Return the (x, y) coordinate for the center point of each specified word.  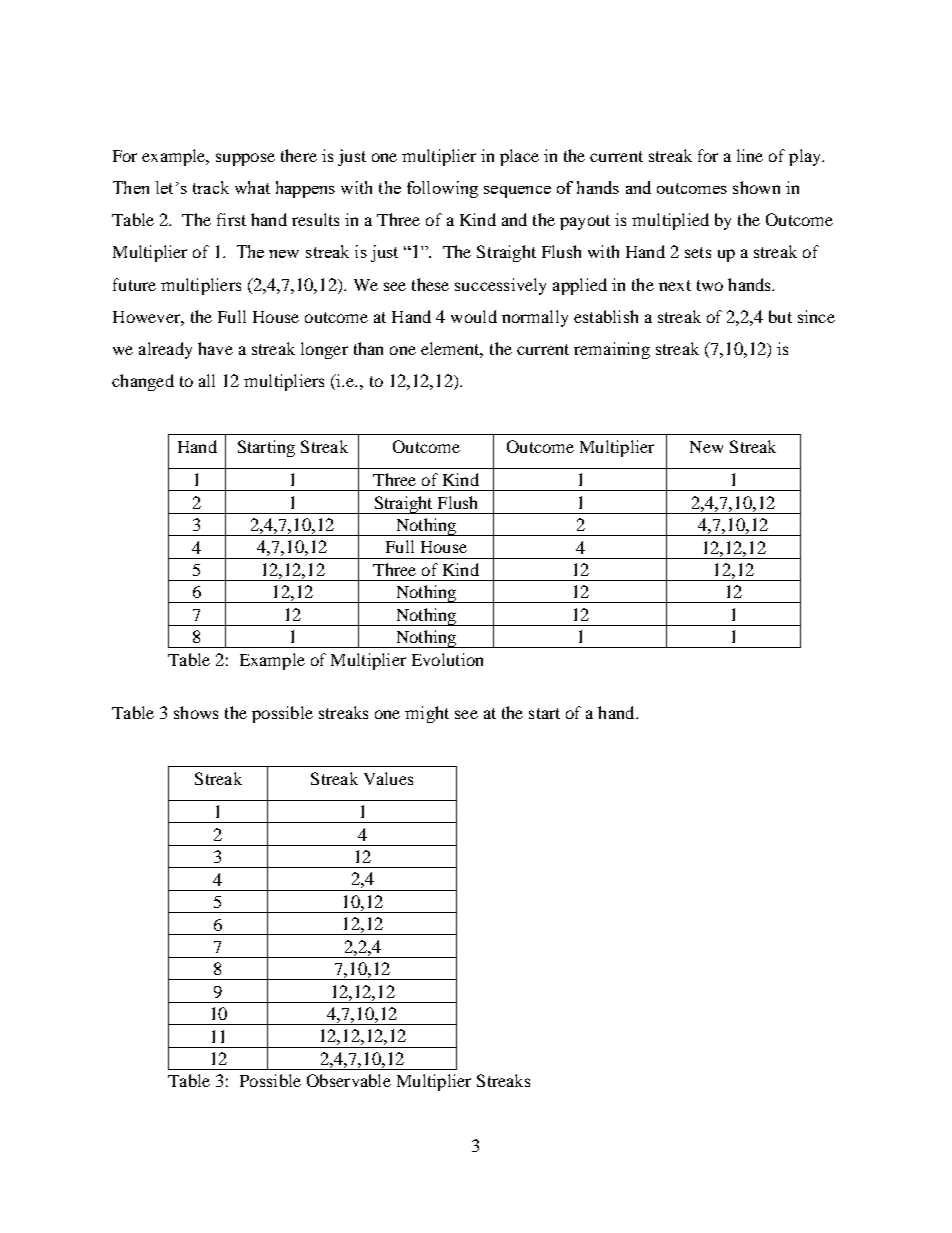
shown (756, 187)
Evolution (447, 659)
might (427, 714)
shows (196, 712)
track (211, 187)
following (442, 189)
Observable (349, 1080)
